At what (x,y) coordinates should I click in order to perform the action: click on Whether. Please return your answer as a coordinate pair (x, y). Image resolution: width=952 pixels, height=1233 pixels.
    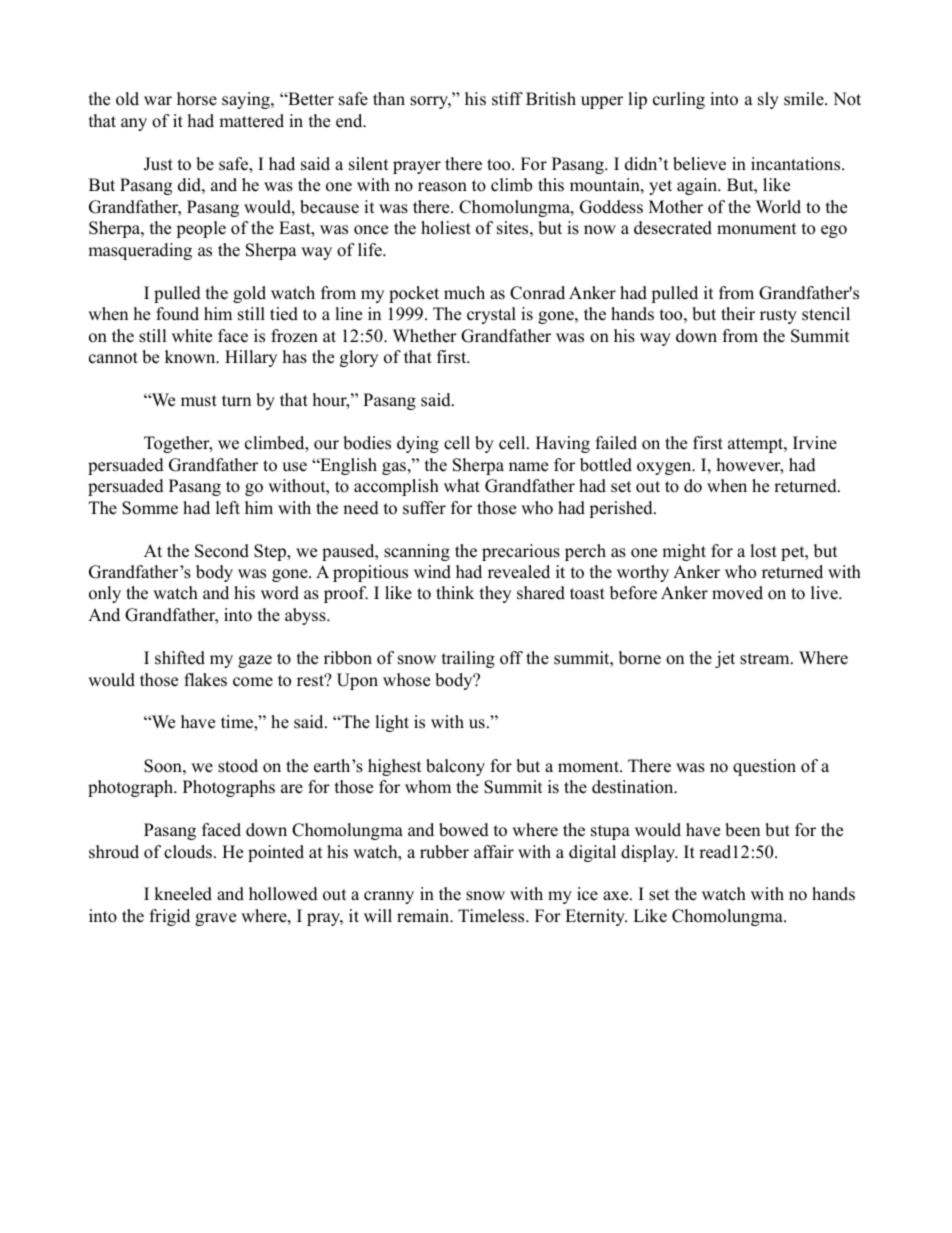
    Looking at the image, I should click on (425, 336).
